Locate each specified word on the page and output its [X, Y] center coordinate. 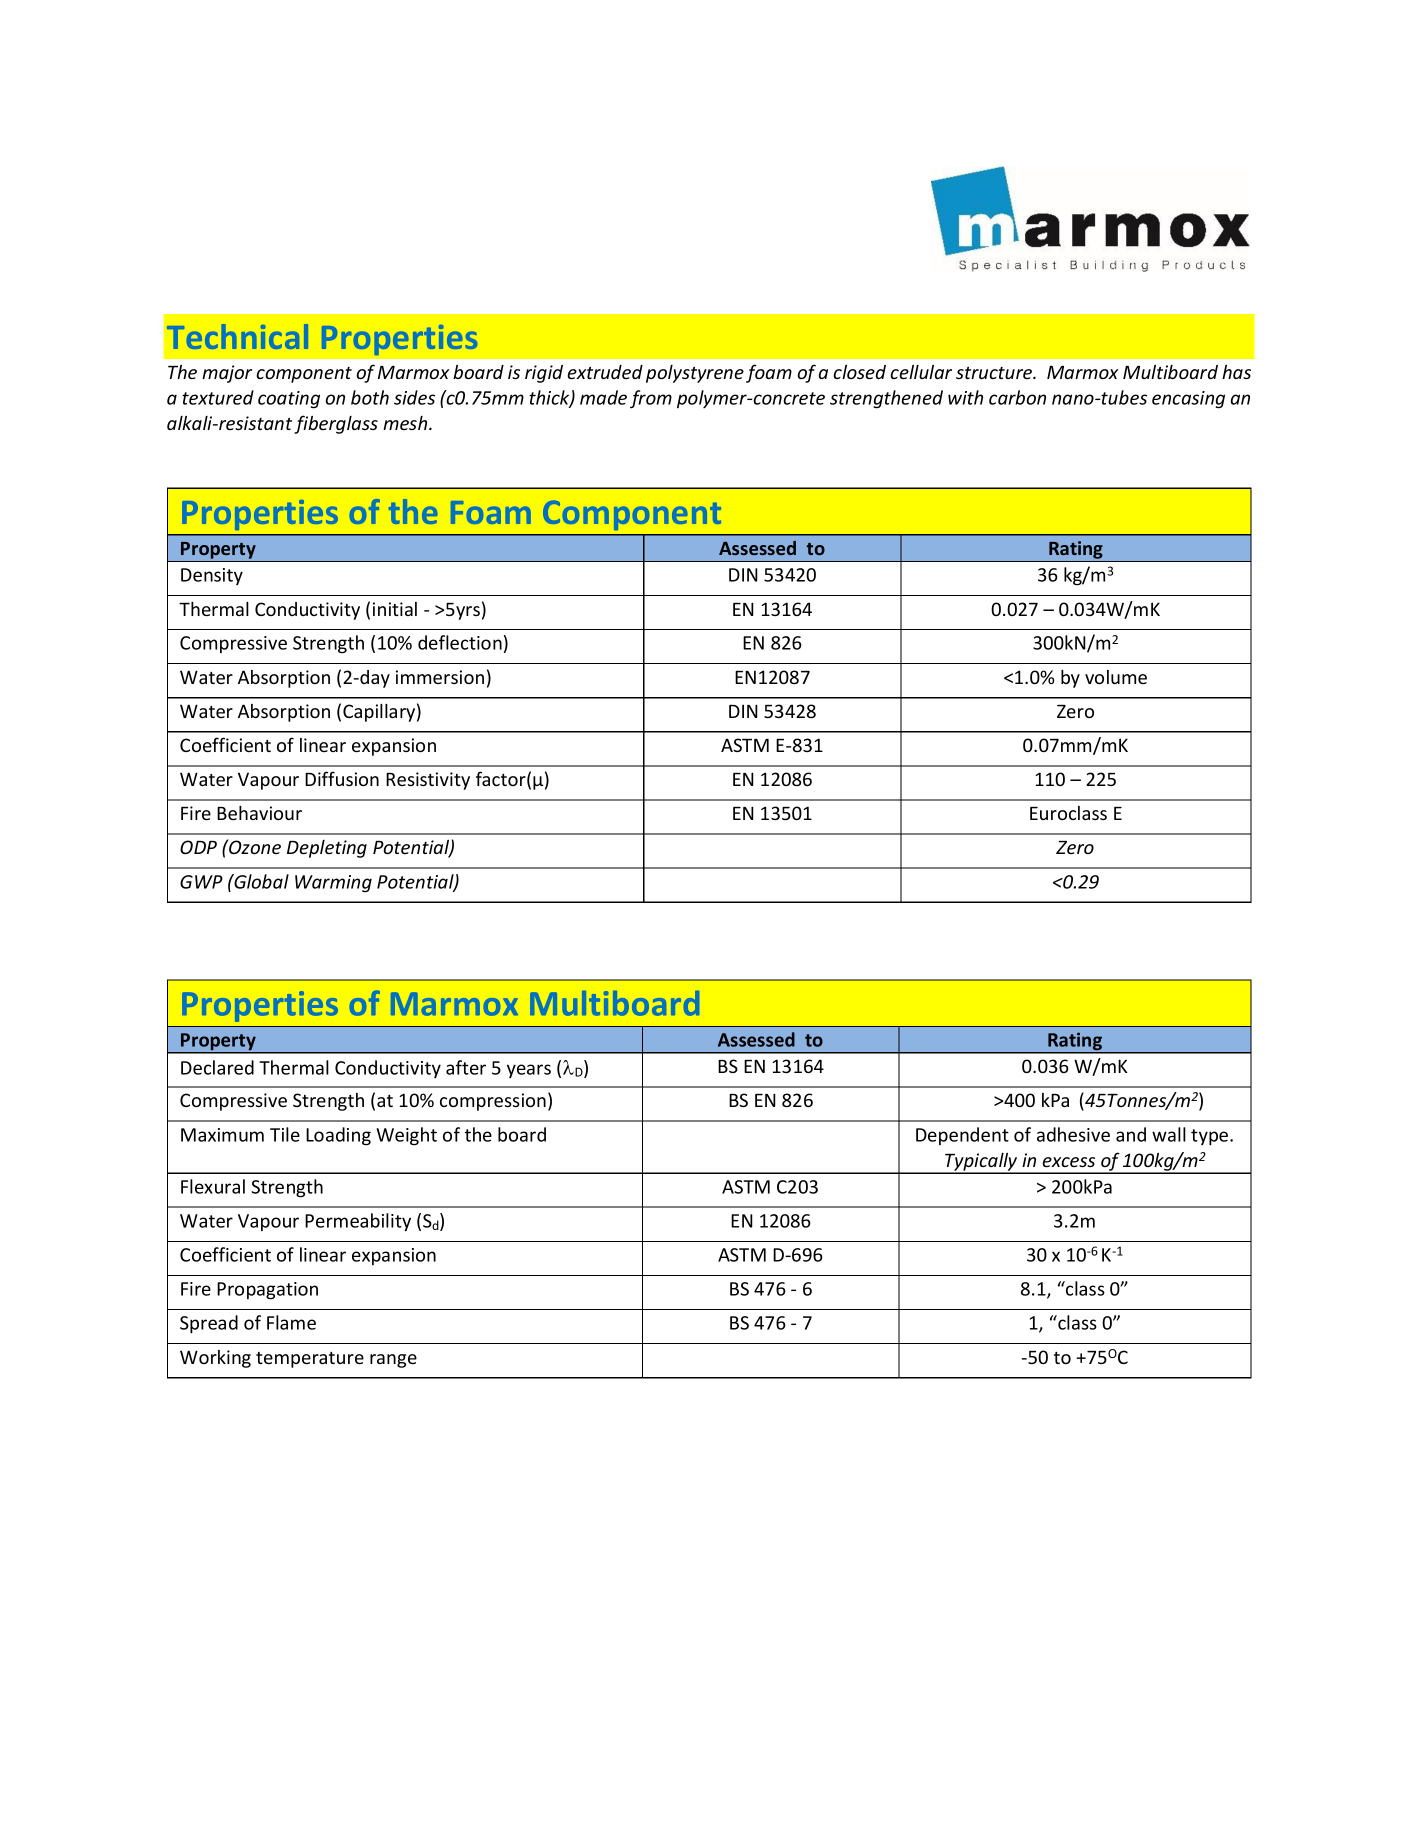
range [393, 1361]
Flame [291, 1322]
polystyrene [695, 374]
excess [1069, 1162]
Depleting [327, 849]
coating [289, 400]
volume [1116, 677]
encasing [1188, 400]
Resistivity [428, 781]
